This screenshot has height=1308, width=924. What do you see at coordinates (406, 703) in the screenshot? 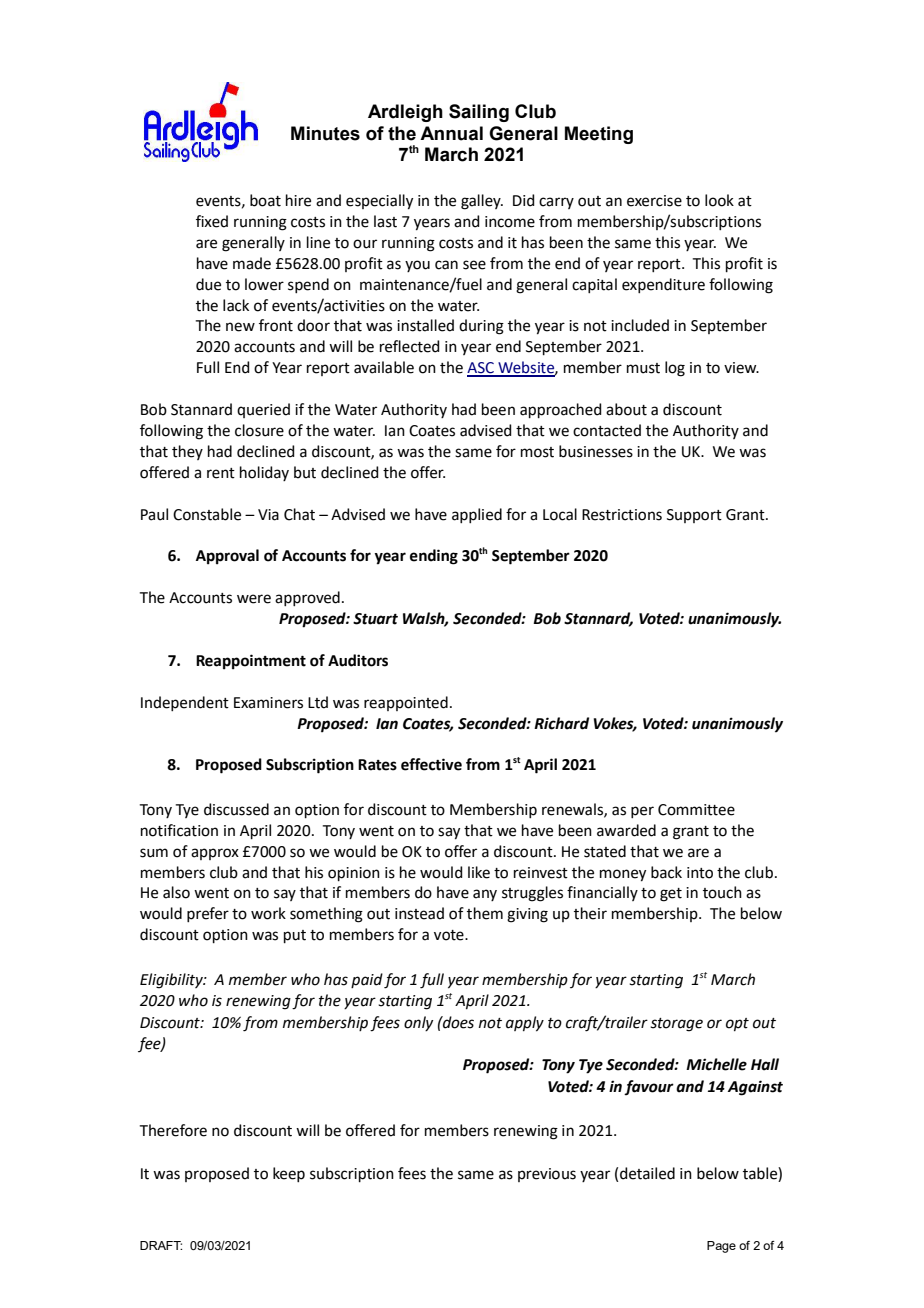
I see `reappointed` at bounding box center [406, 703].
